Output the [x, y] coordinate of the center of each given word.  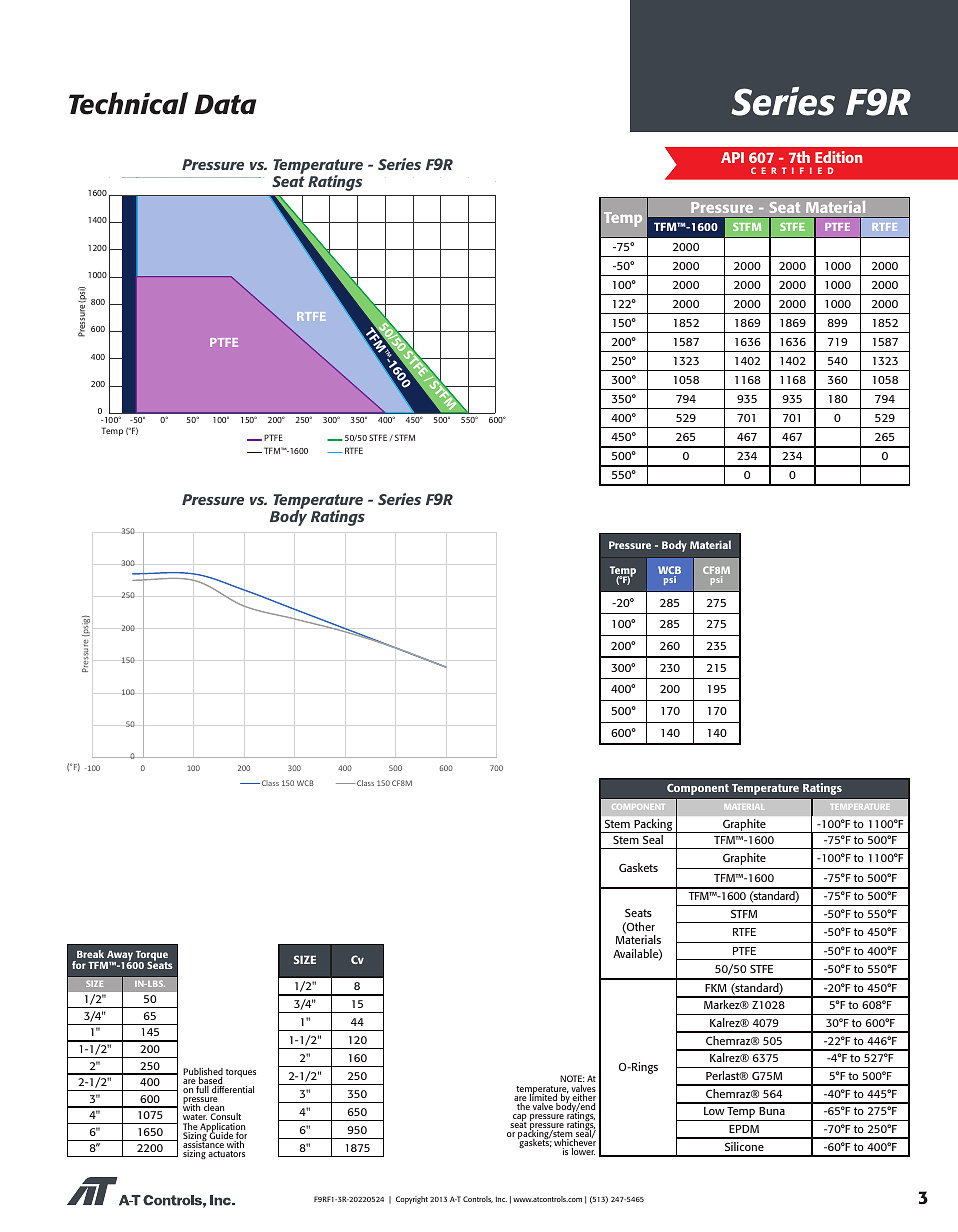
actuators [226, 1154]
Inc [501, 1199]
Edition [839, 157]
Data [225, 104]
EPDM [744, 1129]
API [732, 157]
